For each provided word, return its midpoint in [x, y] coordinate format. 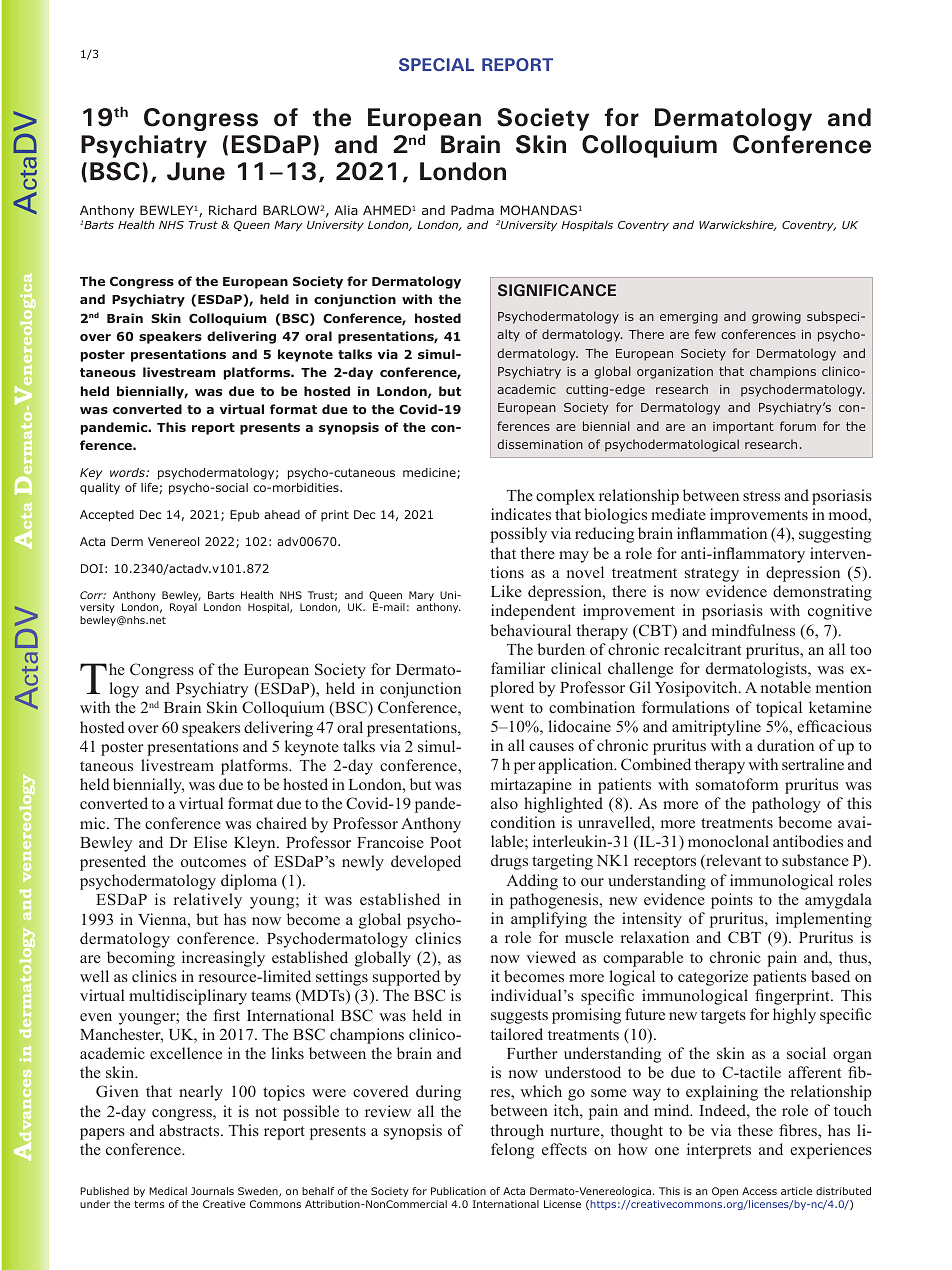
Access [759, 1191]
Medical [168, 1191]
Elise [210, 842]
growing [776, 318]
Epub [244, 516]
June [196, 171]
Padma [472, 210]
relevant [732, 861]
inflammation [722, 533]
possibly [518, 535]
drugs [509, 862]
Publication [458, 1191]
